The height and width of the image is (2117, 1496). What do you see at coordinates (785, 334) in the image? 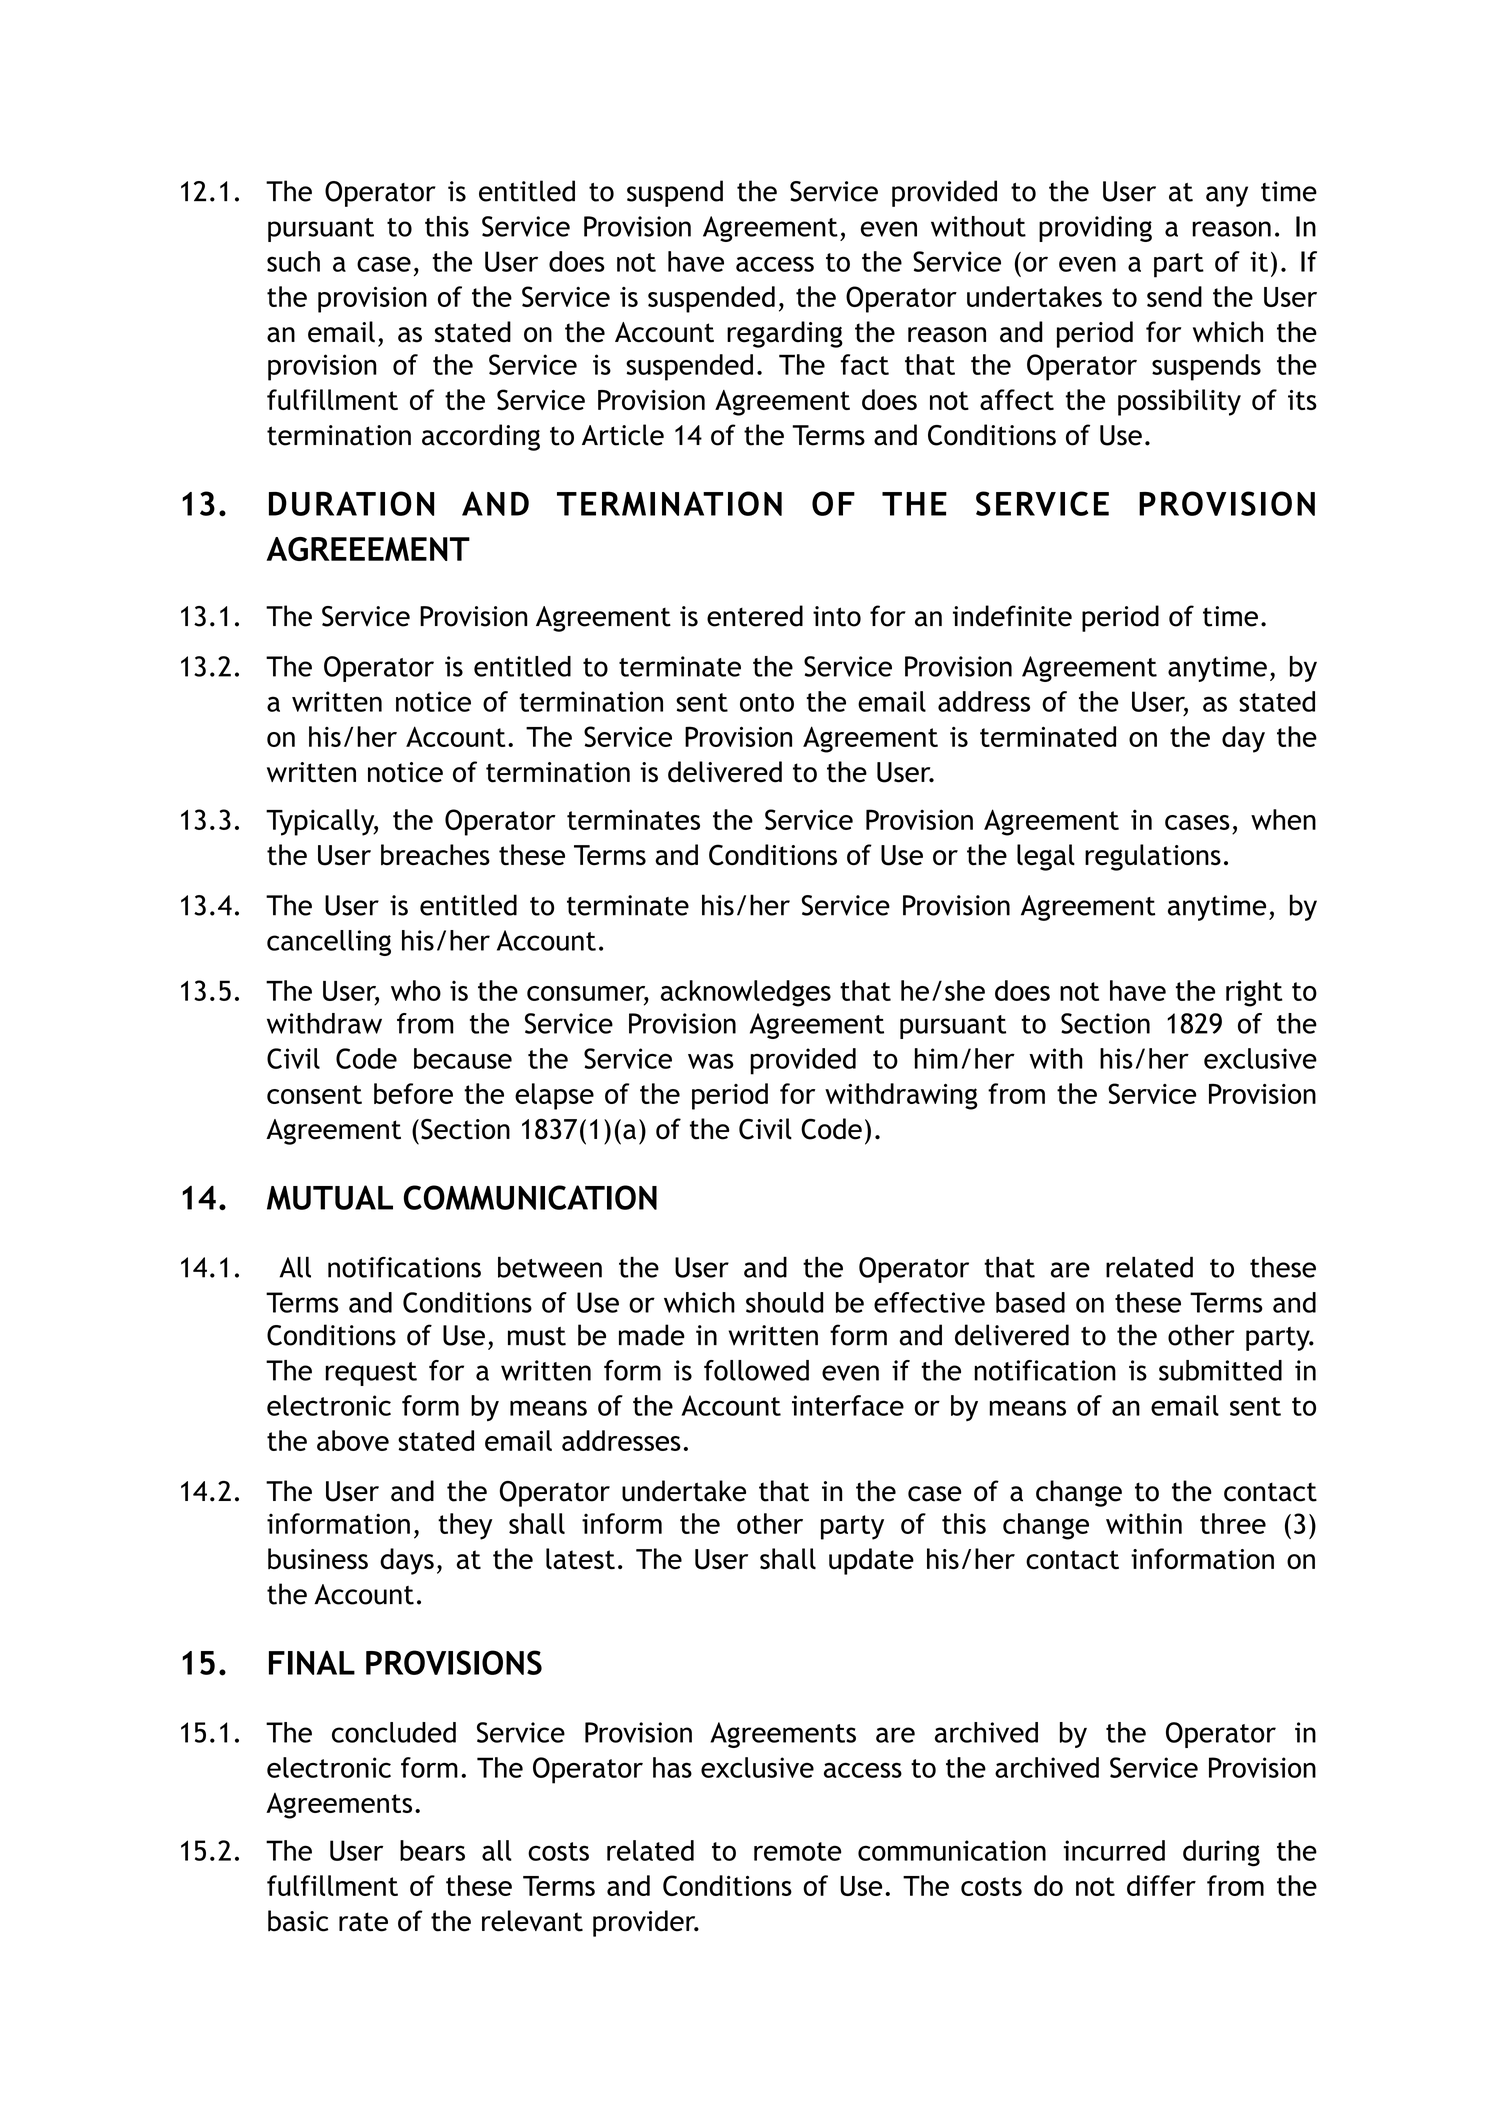
I see `regarding` at bounding box center [785, 334].
